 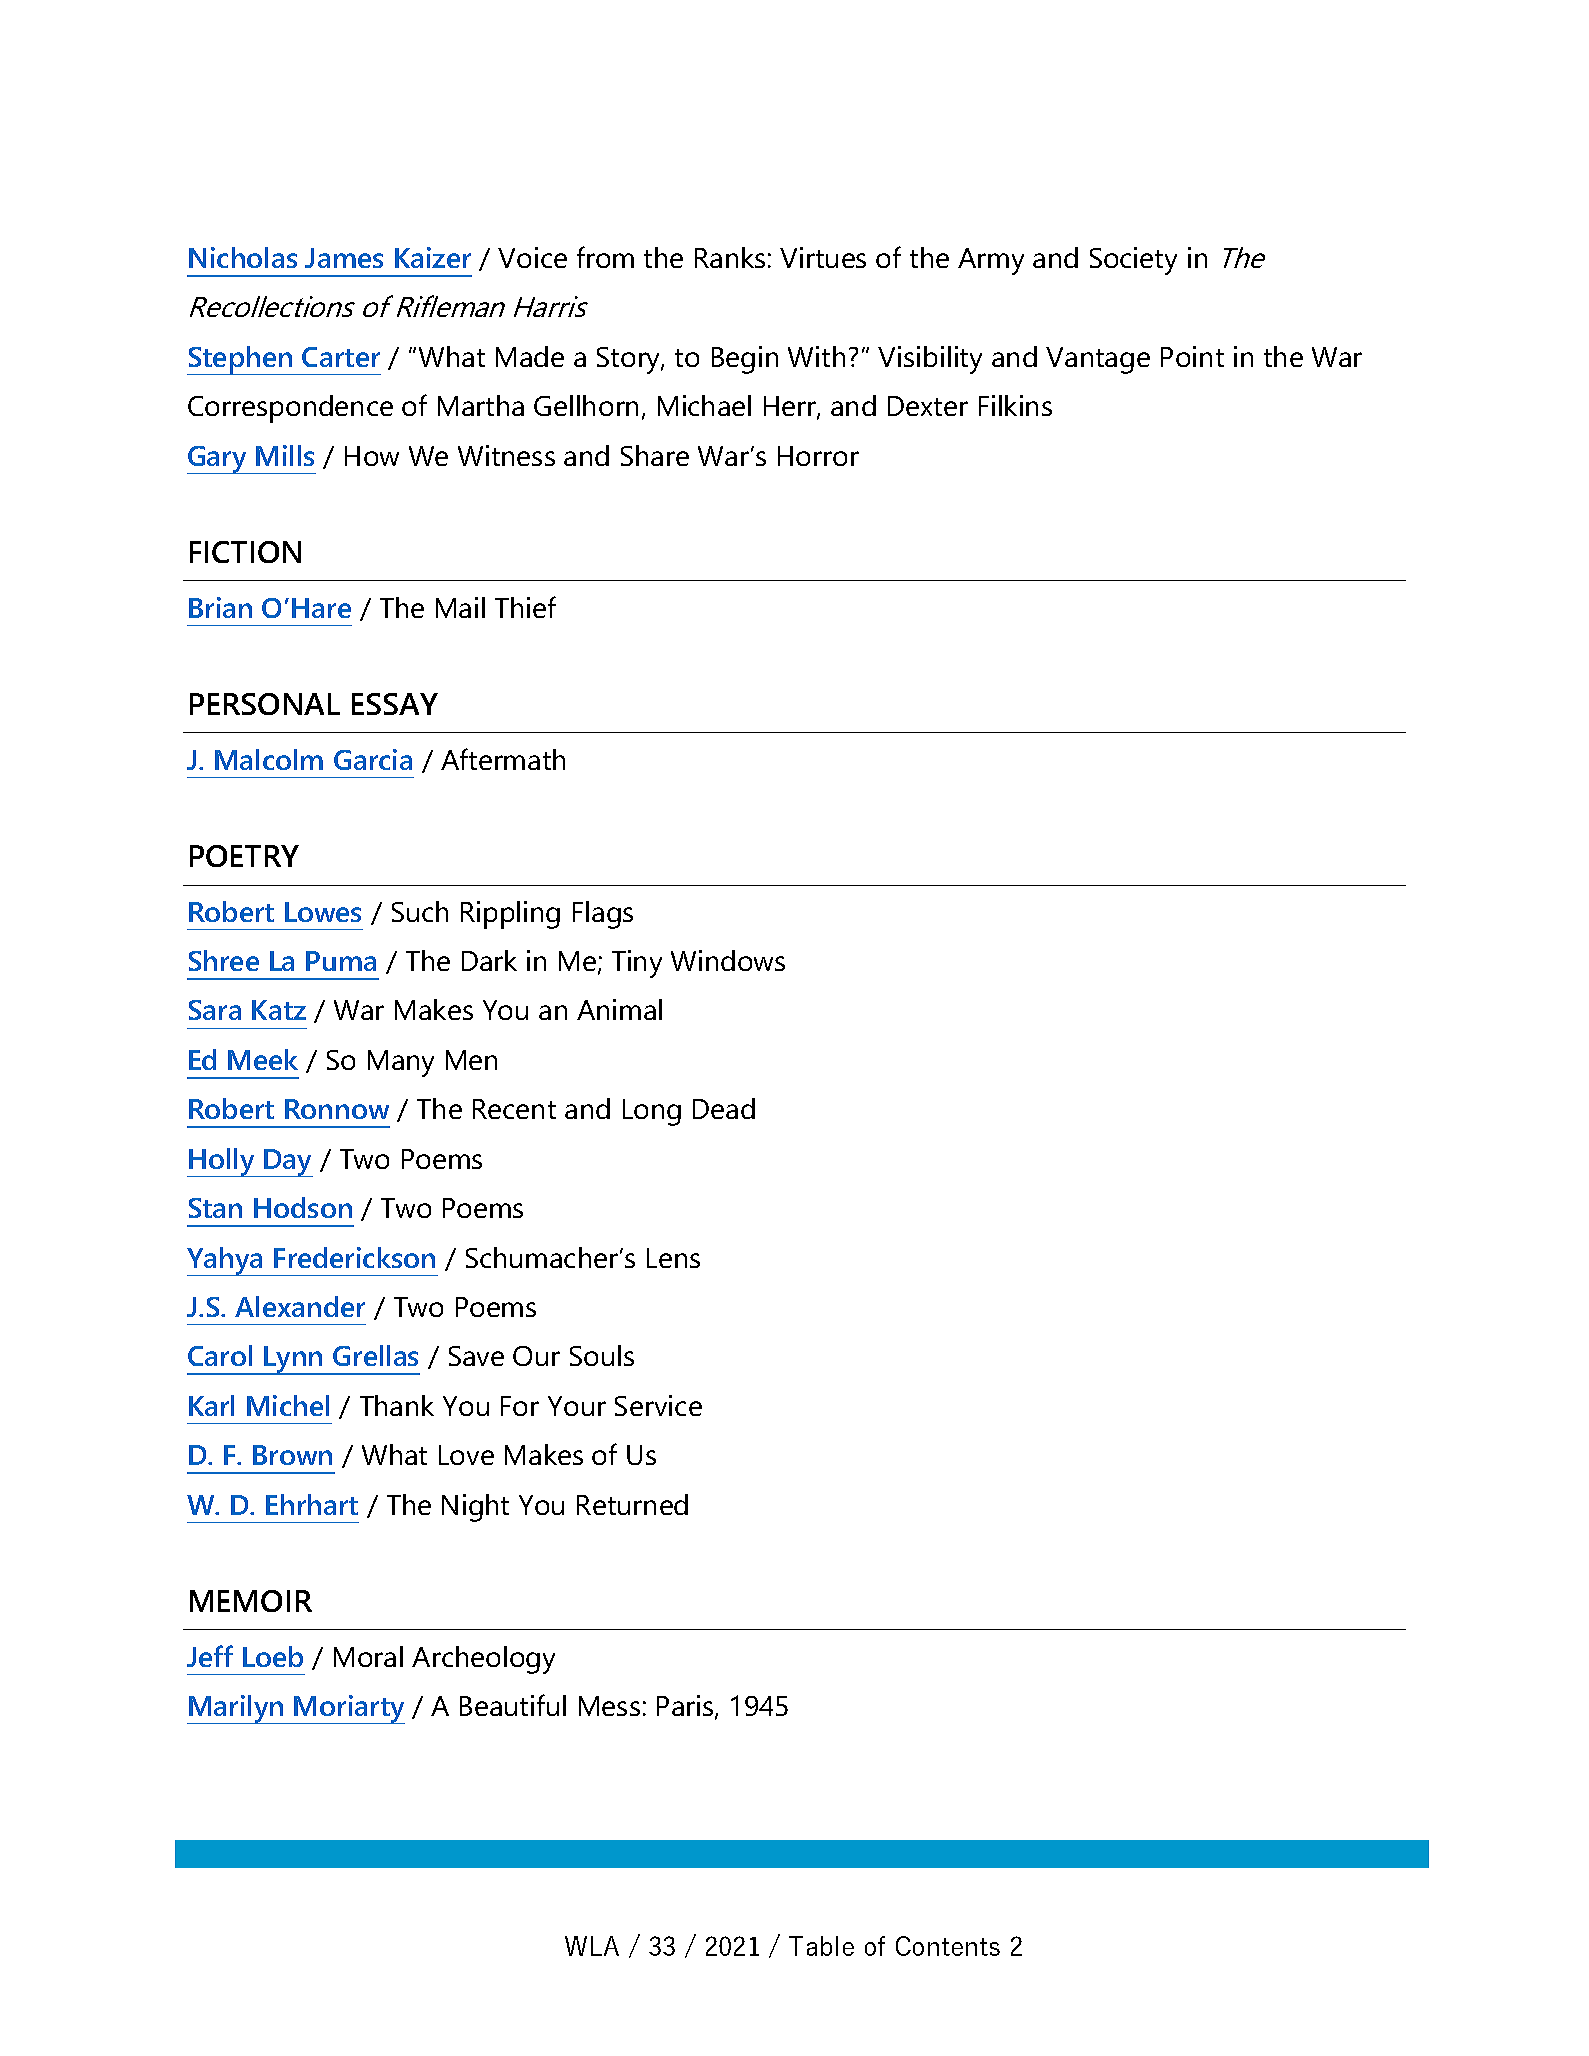 What do you see at coordinates (603, 915) in the screenshot?
I see `Flags` at bounding box center [603, 915].
